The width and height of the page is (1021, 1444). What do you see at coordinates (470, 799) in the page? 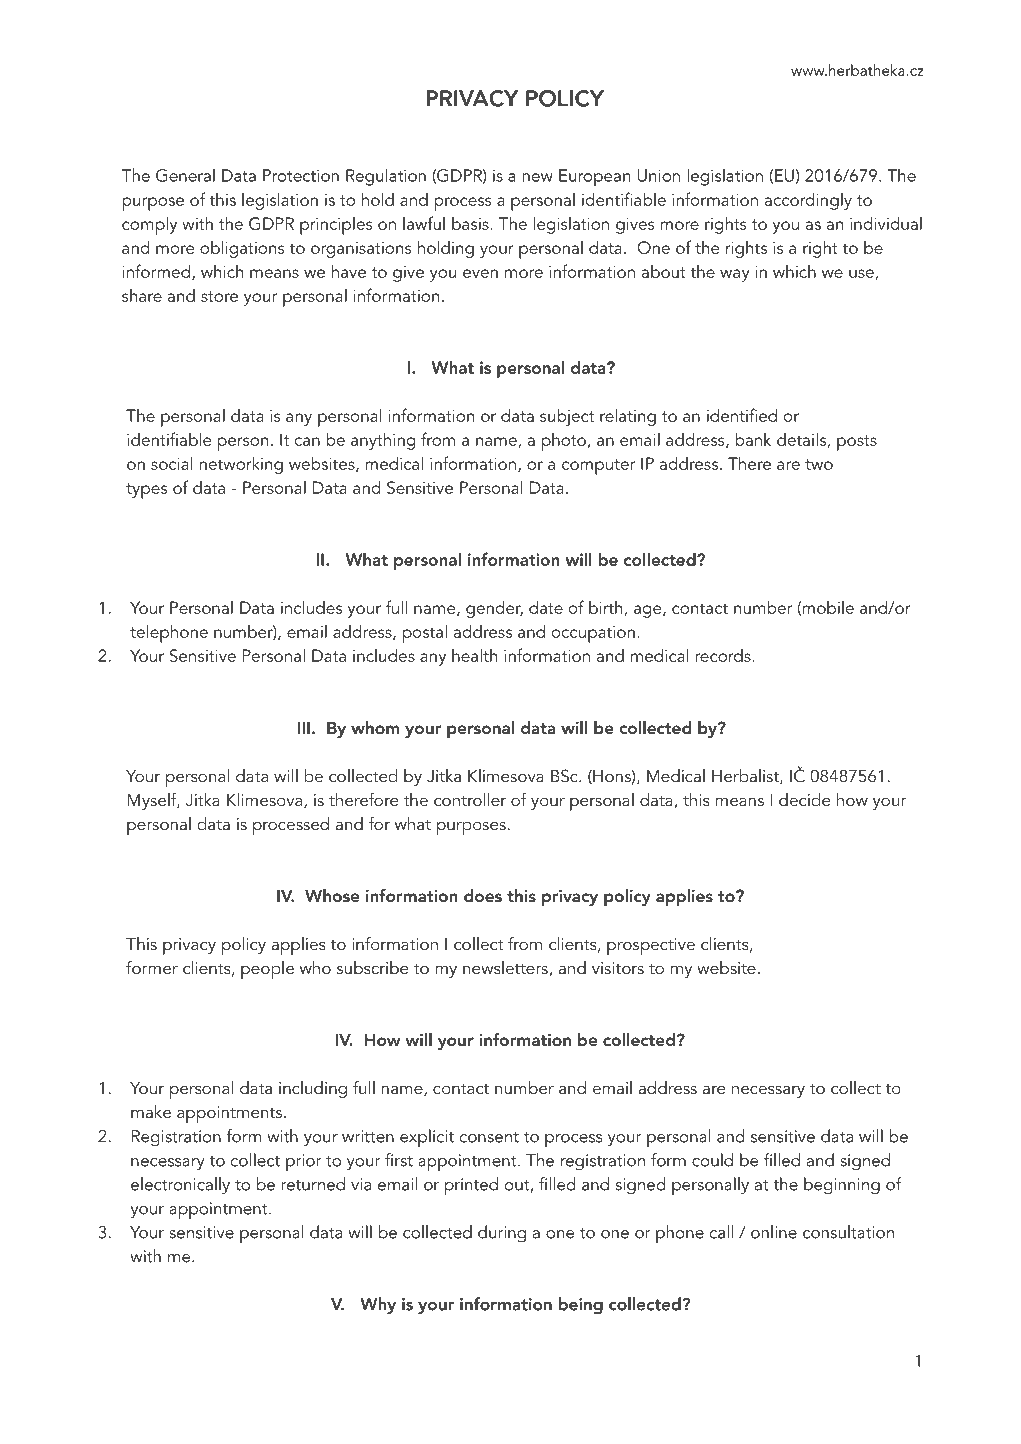
I see `controller` at bounding box center [470, 799].
